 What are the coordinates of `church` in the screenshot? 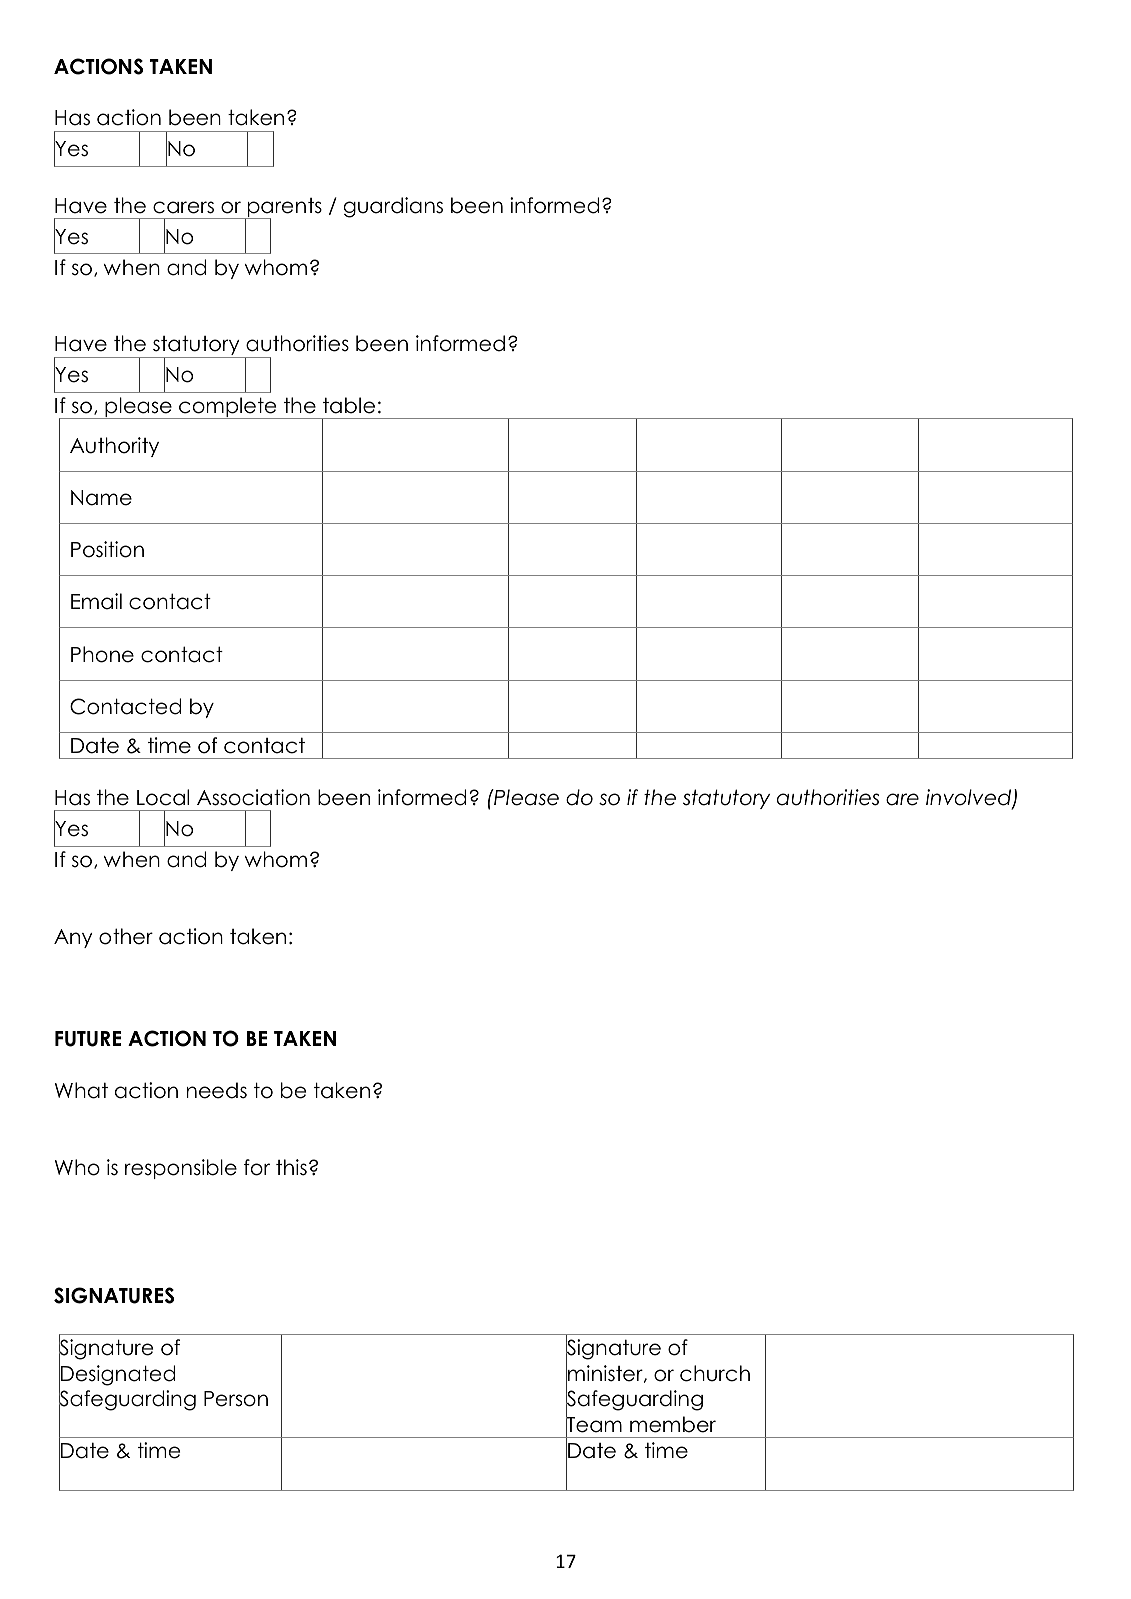 It's located at (715, 1373).
